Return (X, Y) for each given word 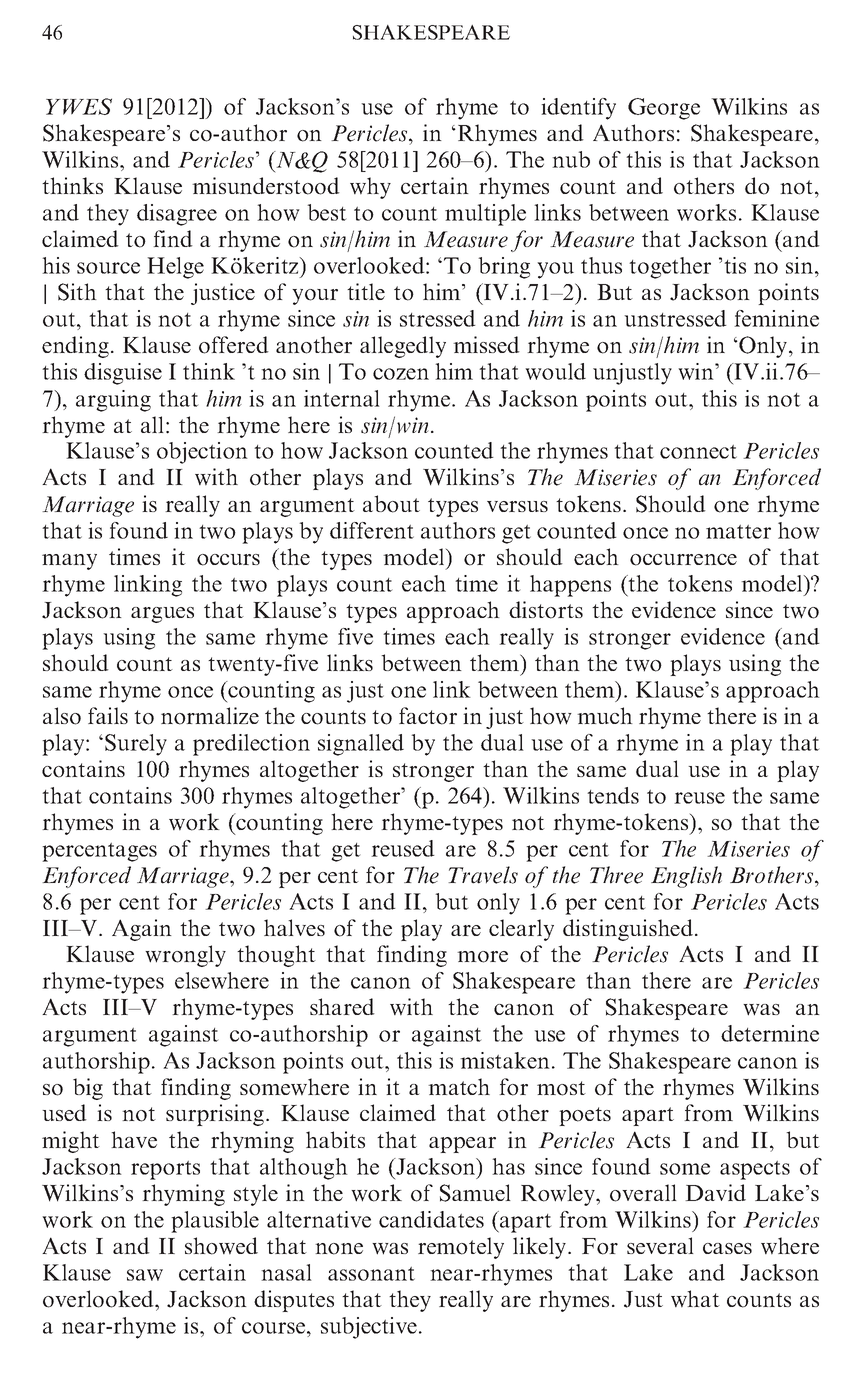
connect (698, 452)
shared (342, 1006)
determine (770, 1033)
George (664, 109)
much (605, 715)
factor (428, 716)
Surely (136, 745)
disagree (177, 215)
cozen (401, 374)
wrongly (185, 956)
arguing (113, 401)
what (695, 1299)
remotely (461, 1248)
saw (145, 1275)
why (370, 188)
